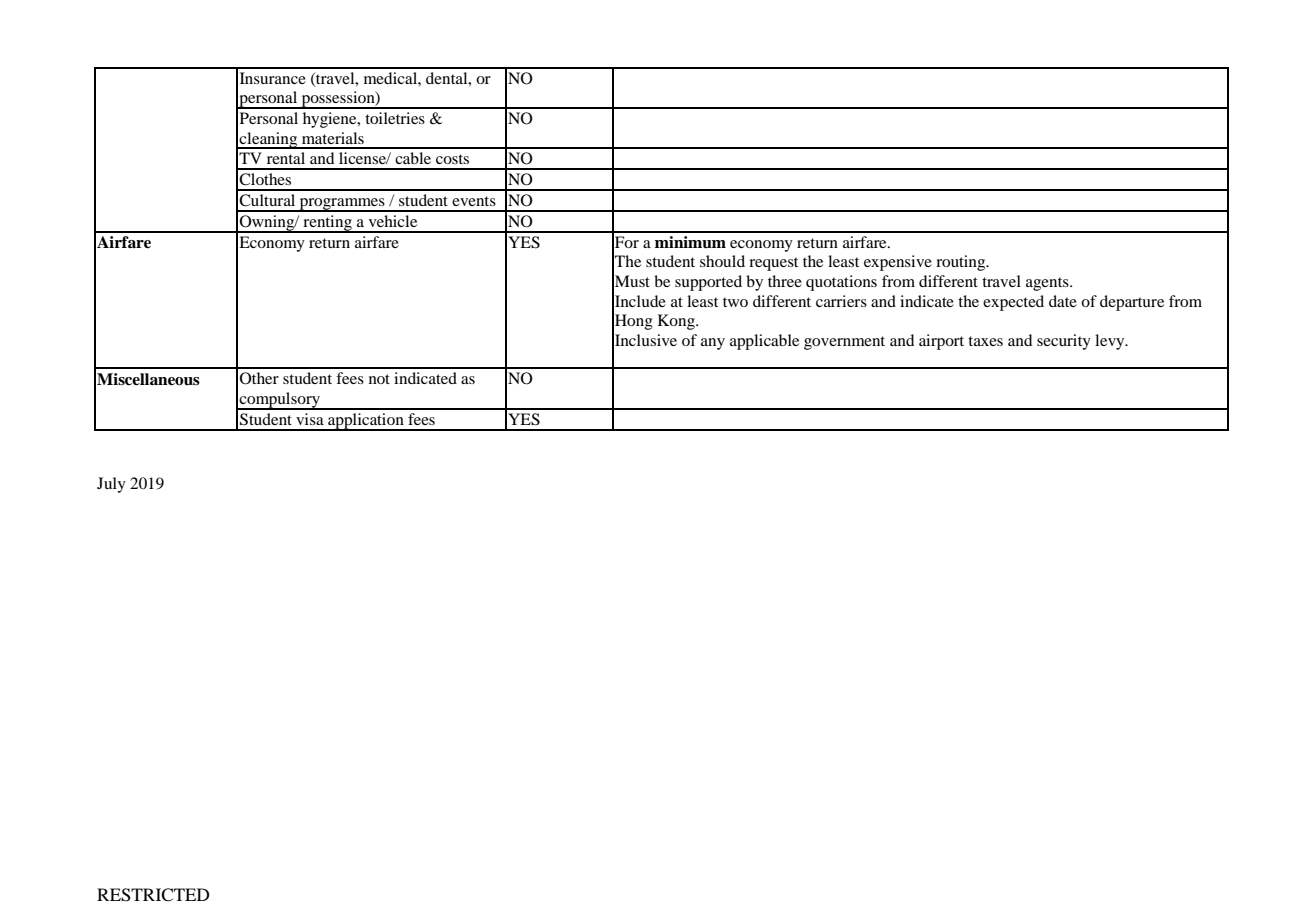  I want to click on any, so click(713, 344).
